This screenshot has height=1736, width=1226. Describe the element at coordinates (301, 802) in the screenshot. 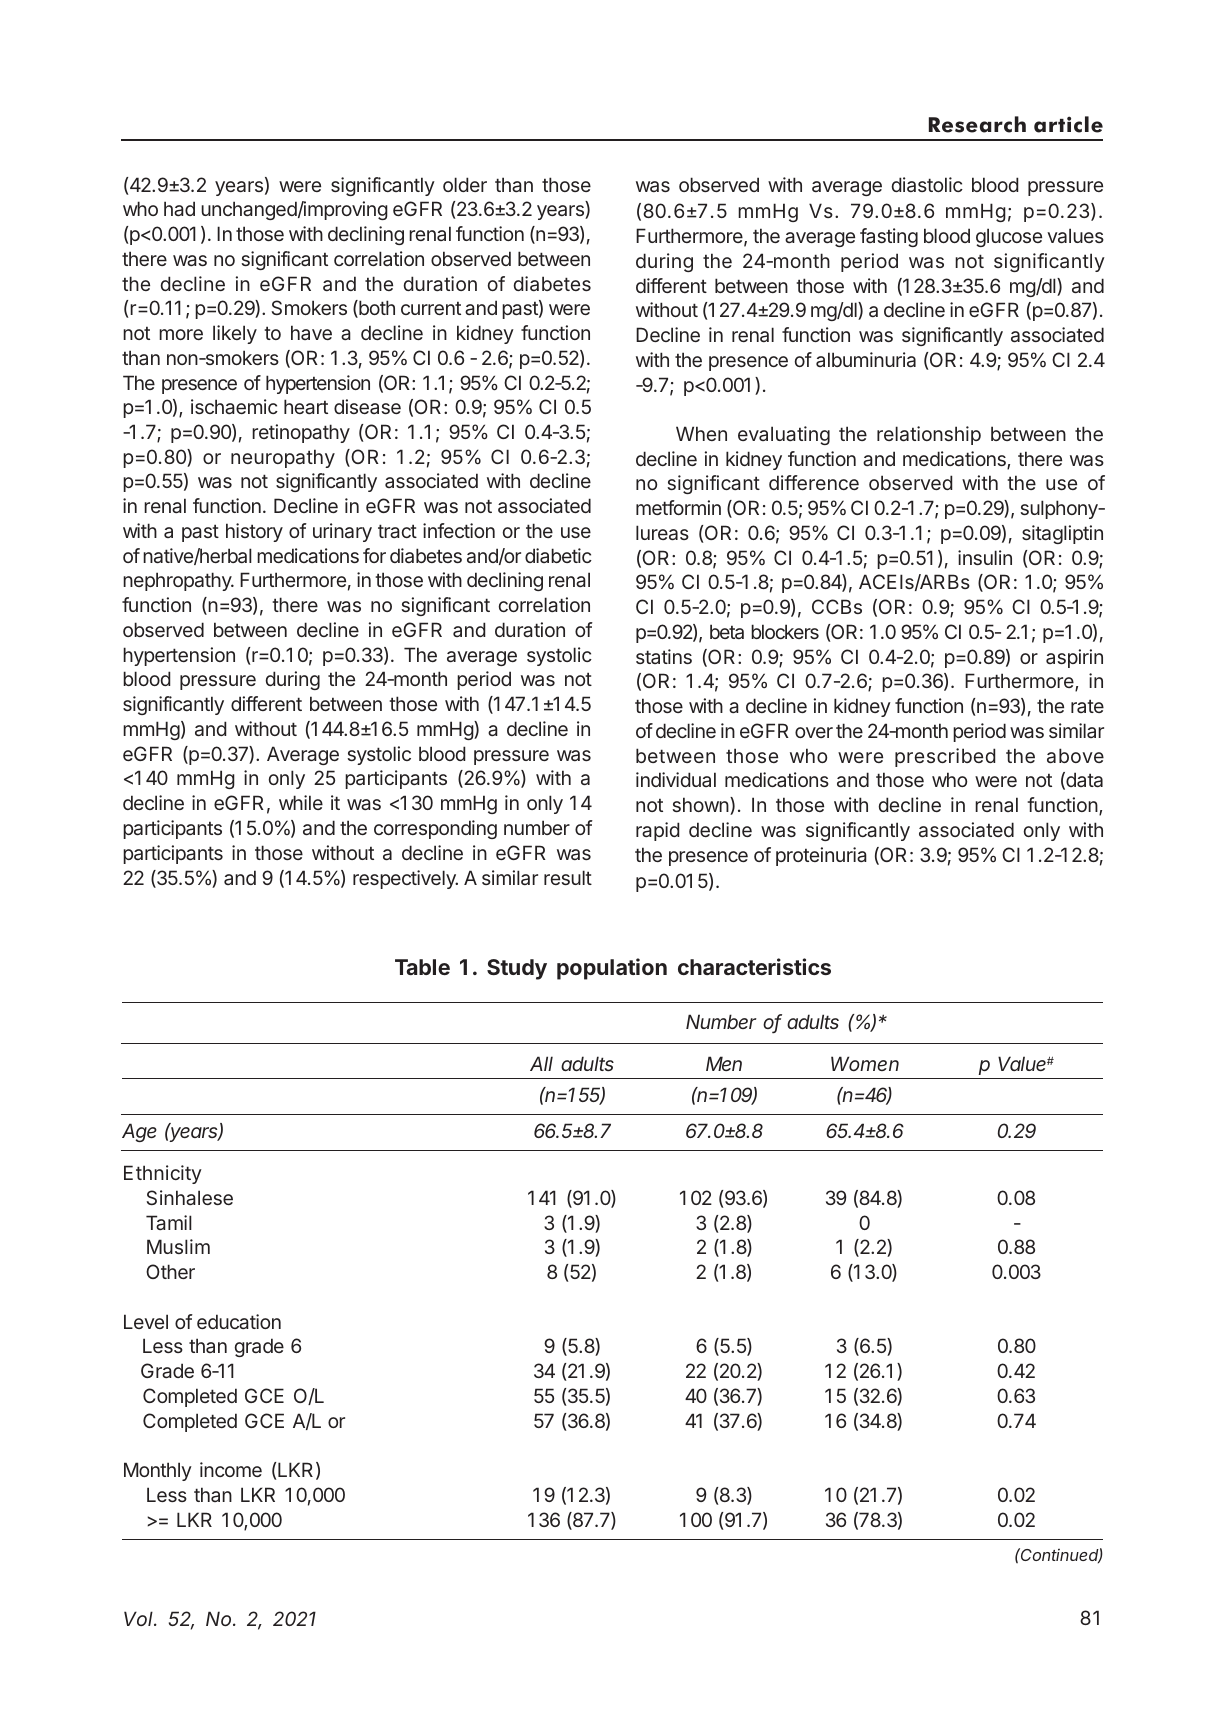

I see `while` at that location.
